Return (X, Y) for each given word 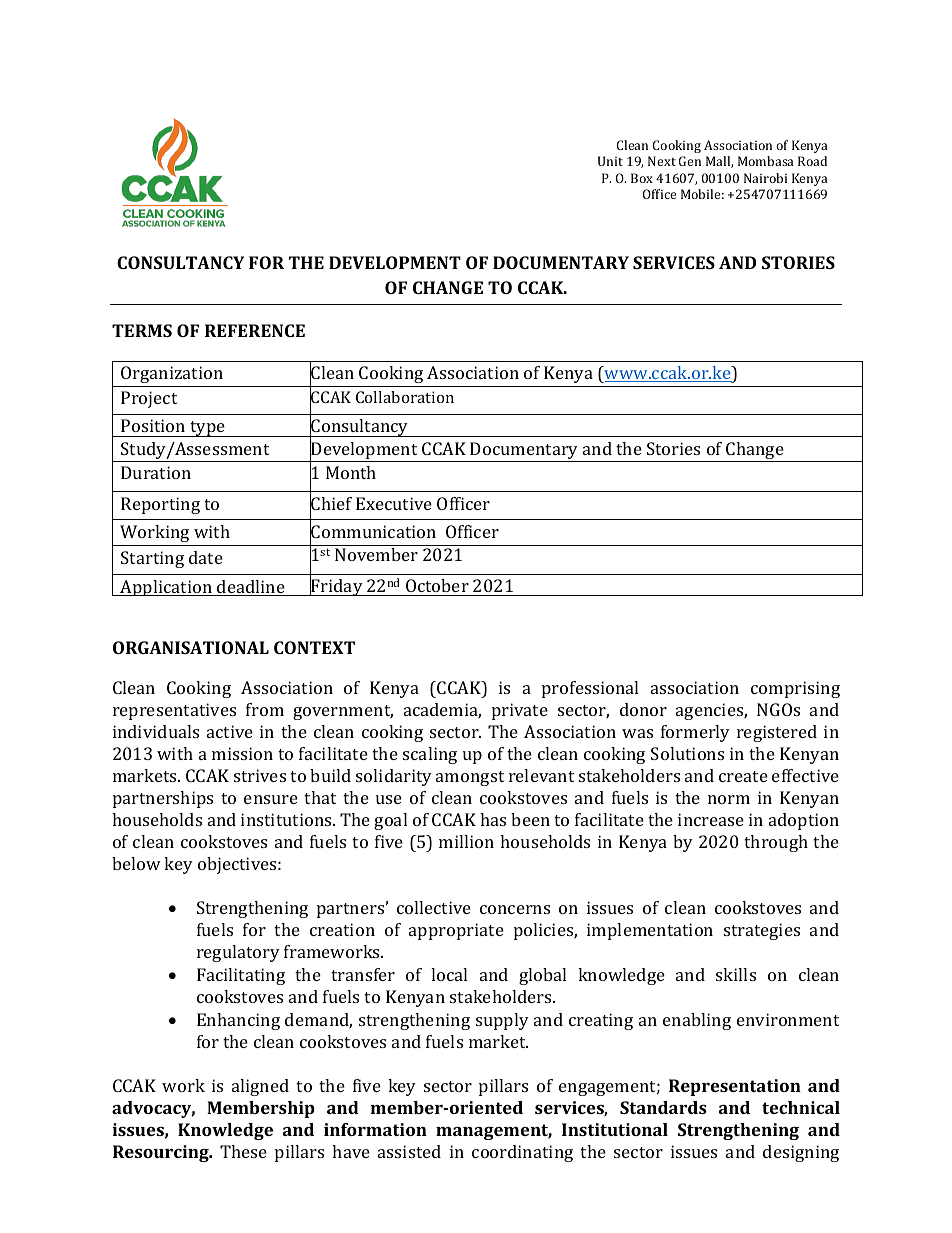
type (207, 429)
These (243, 1151)
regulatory (238, 953)
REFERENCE (255, 330)
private (520, 711)
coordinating (522, 1153)
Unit (610, 161)
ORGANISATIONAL (191, 647)
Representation (735, 1087)
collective (434, 907)
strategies (762, 931)
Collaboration (405, 397)
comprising (795, 689)
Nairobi (765, 178)
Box (642, 178)
